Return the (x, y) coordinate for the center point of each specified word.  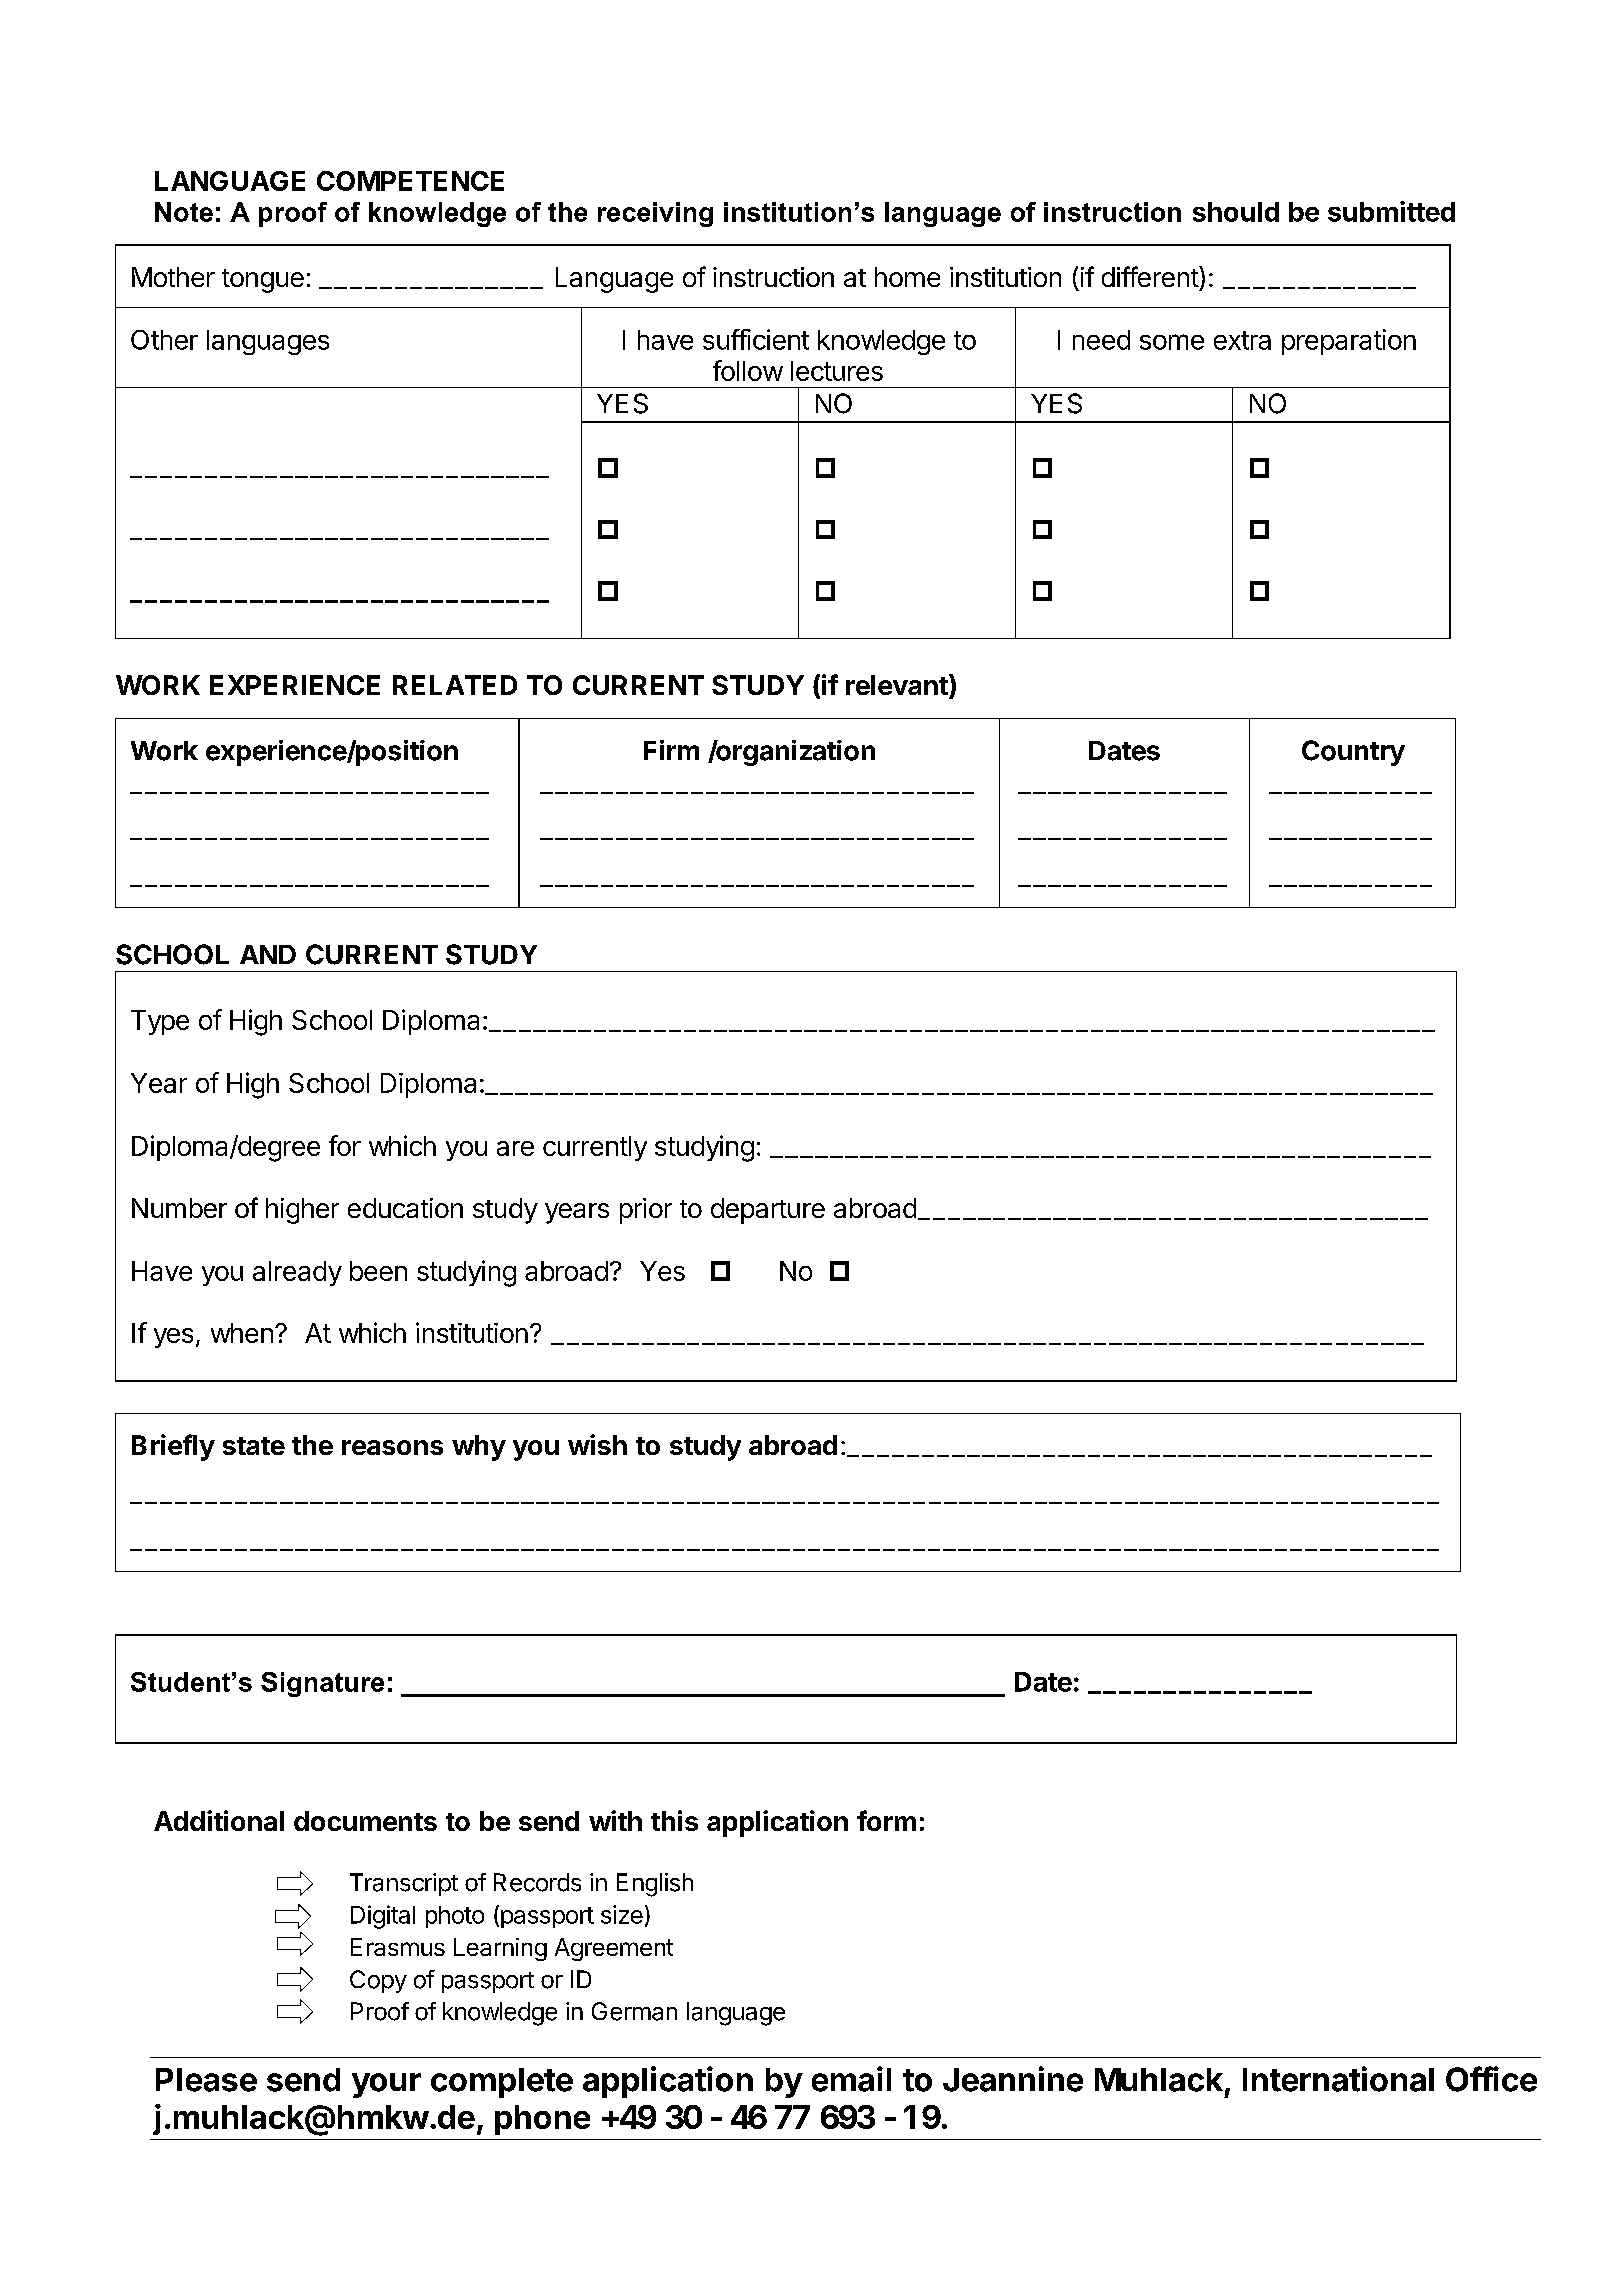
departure (768, 1211)
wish (597, 1444)
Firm (671, 750)
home (907, 277)
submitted (1391, 211)
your (386, 2085)
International (1338, 2079)
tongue (263, 281)
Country (1353, 753)
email (851, 2079)
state (254, 1446)
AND (268, 954)
